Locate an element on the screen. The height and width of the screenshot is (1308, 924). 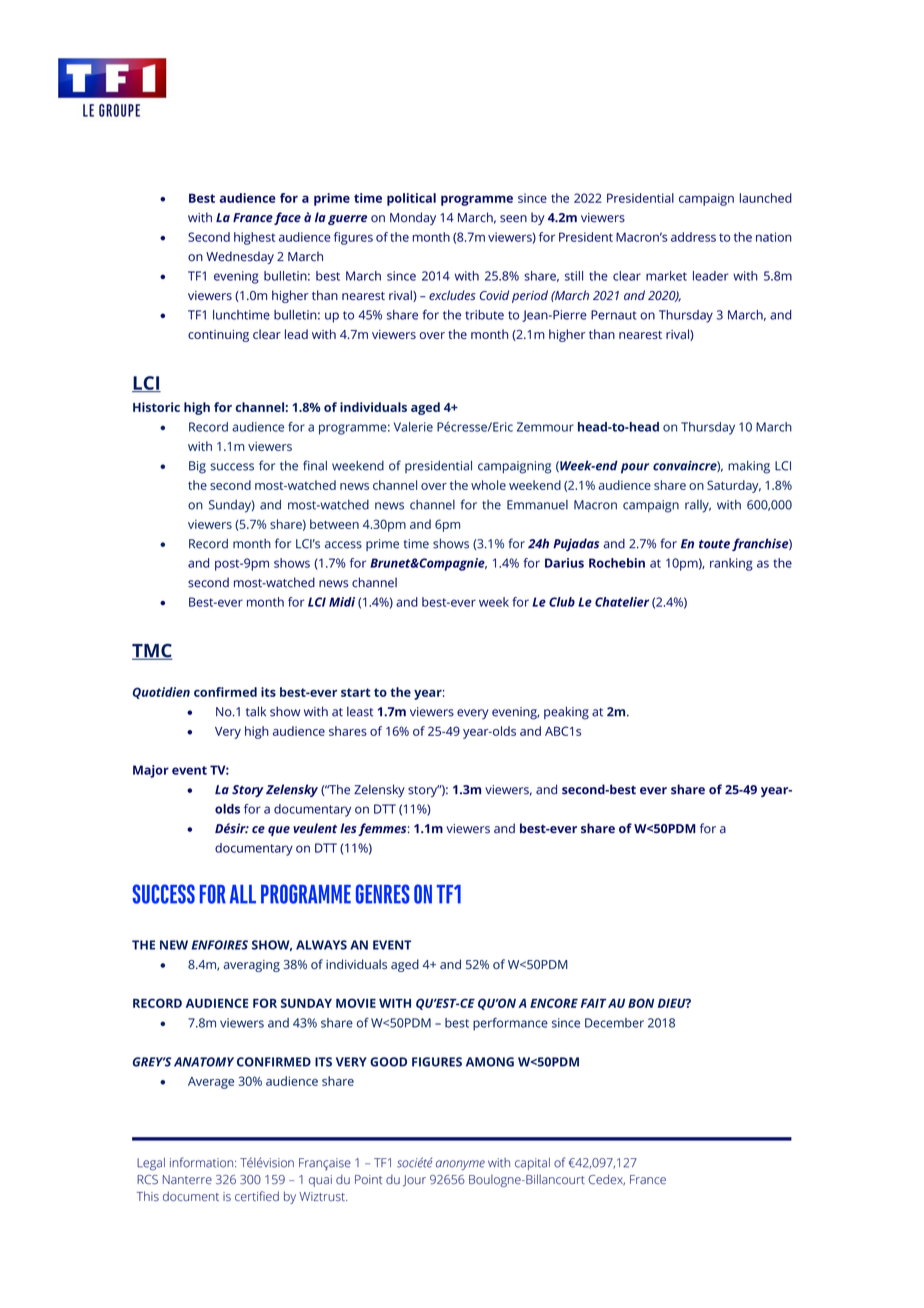
Jour is located at coordinates (414, 1181).
